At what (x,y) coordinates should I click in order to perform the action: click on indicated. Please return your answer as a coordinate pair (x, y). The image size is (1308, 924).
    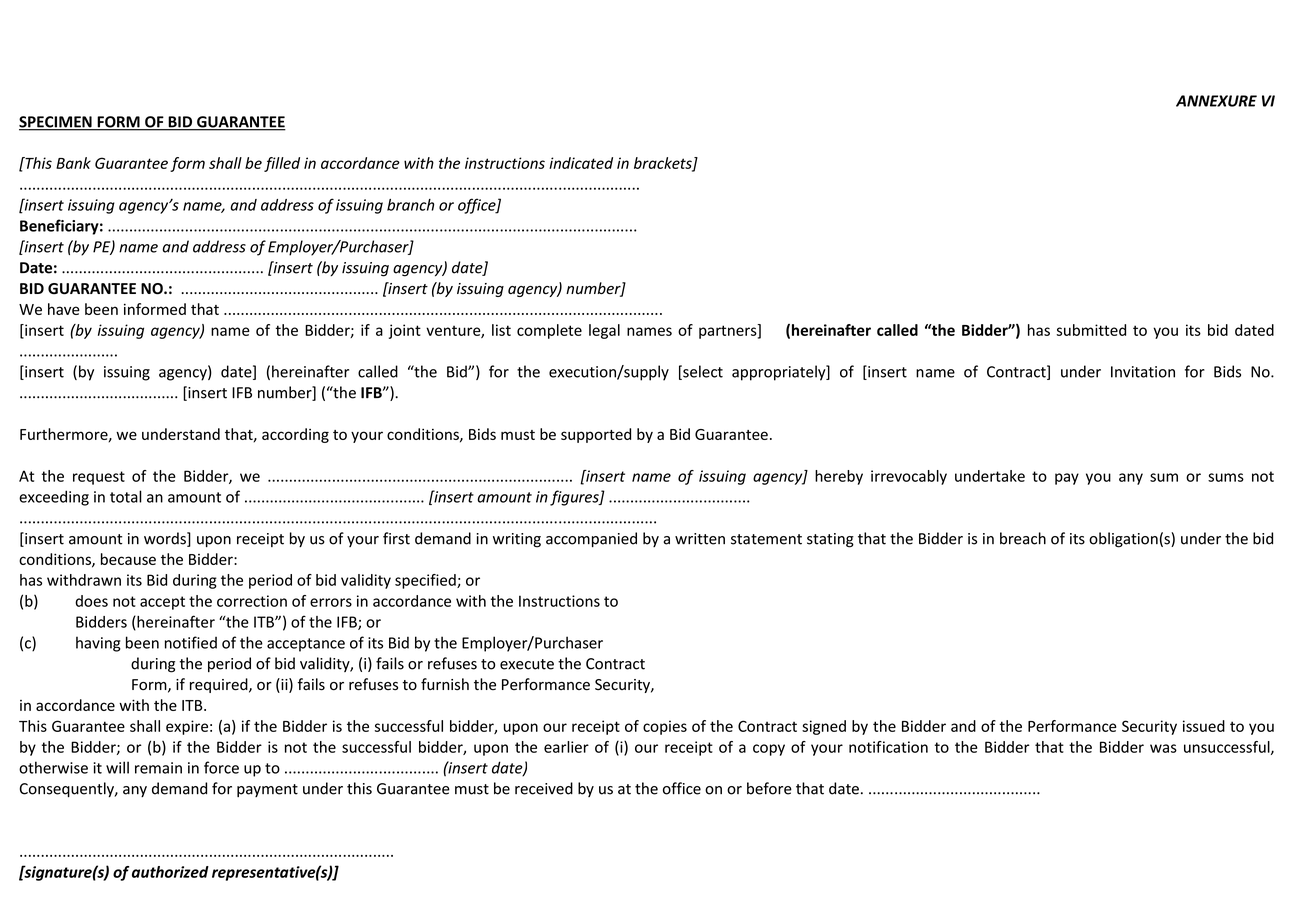
    Looking at the image, I should click on (581, 163).
